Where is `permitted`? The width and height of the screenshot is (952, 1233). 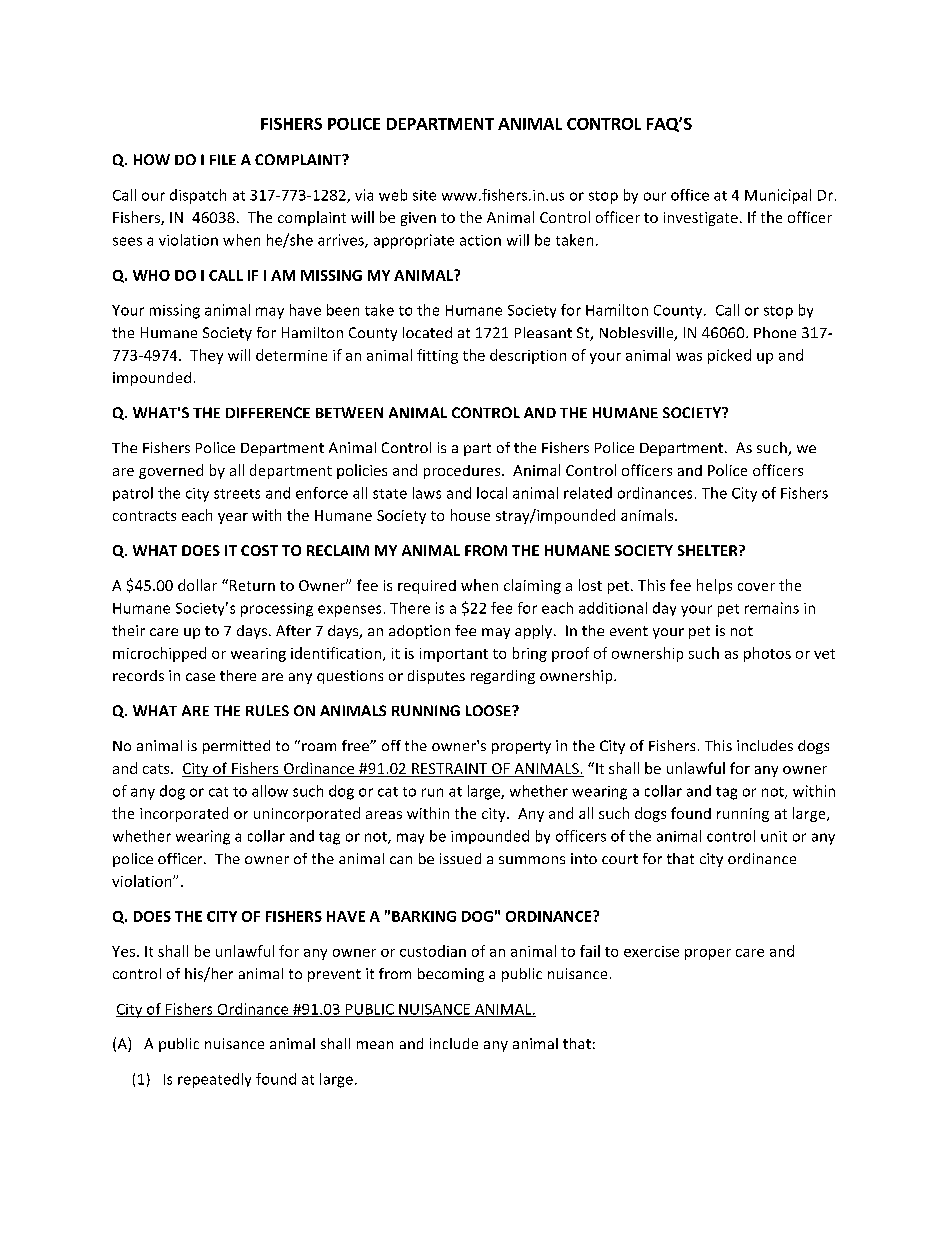
permitted is located at coordinates (236, 747).
